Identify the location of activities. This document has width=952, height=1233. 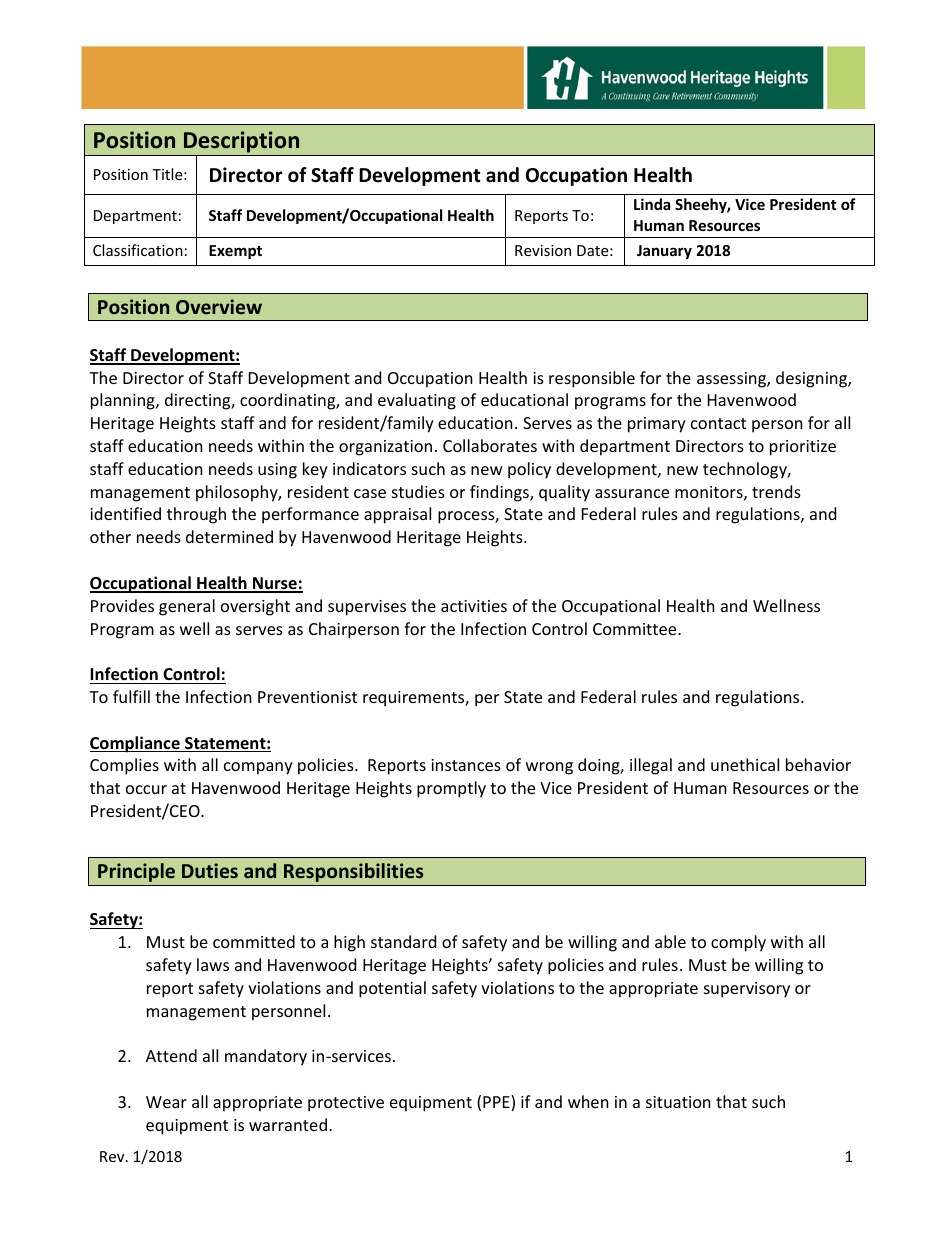
(474, 606).
